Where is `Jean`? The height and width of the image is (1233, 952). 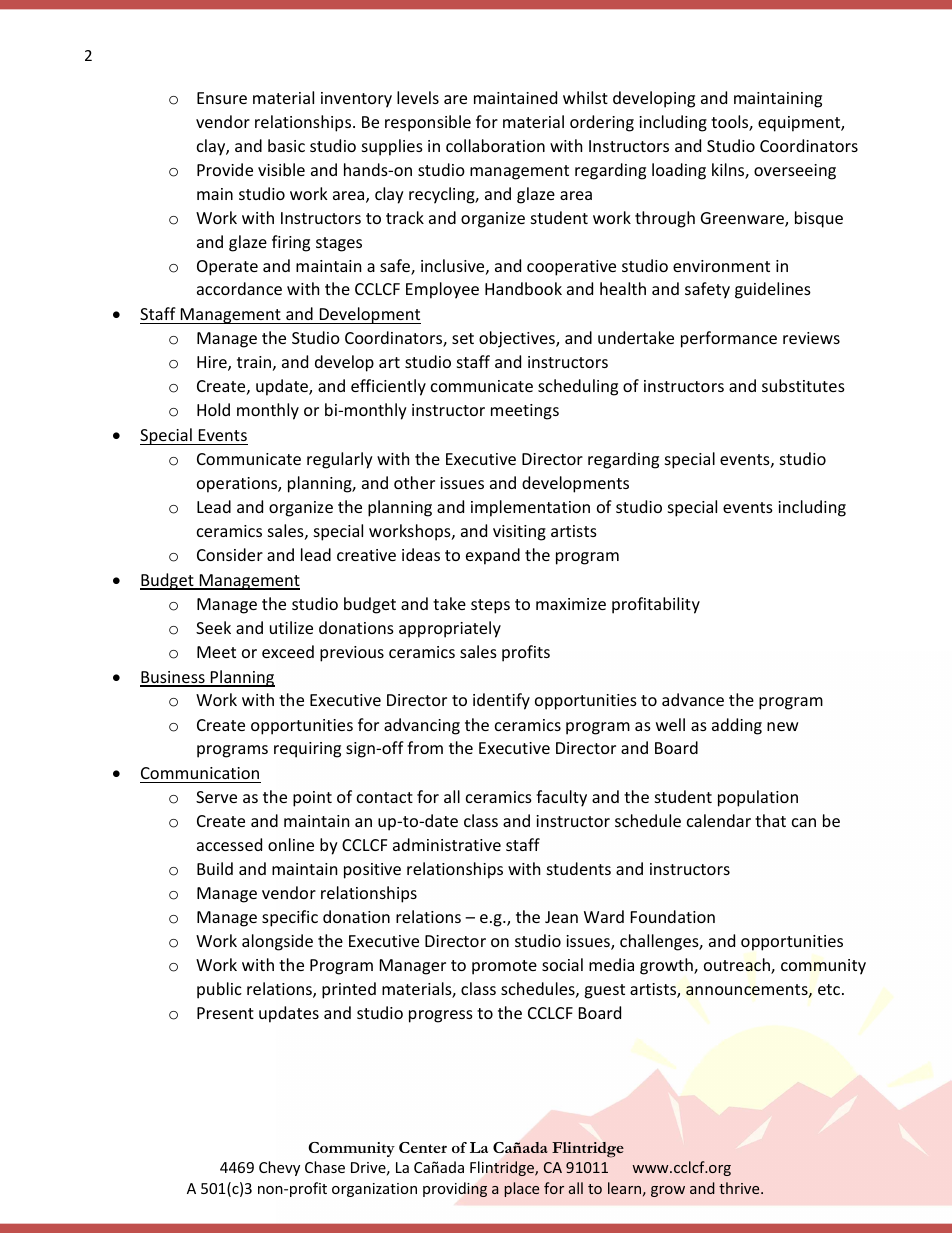
Jean is located at coordinates (561, 917).
